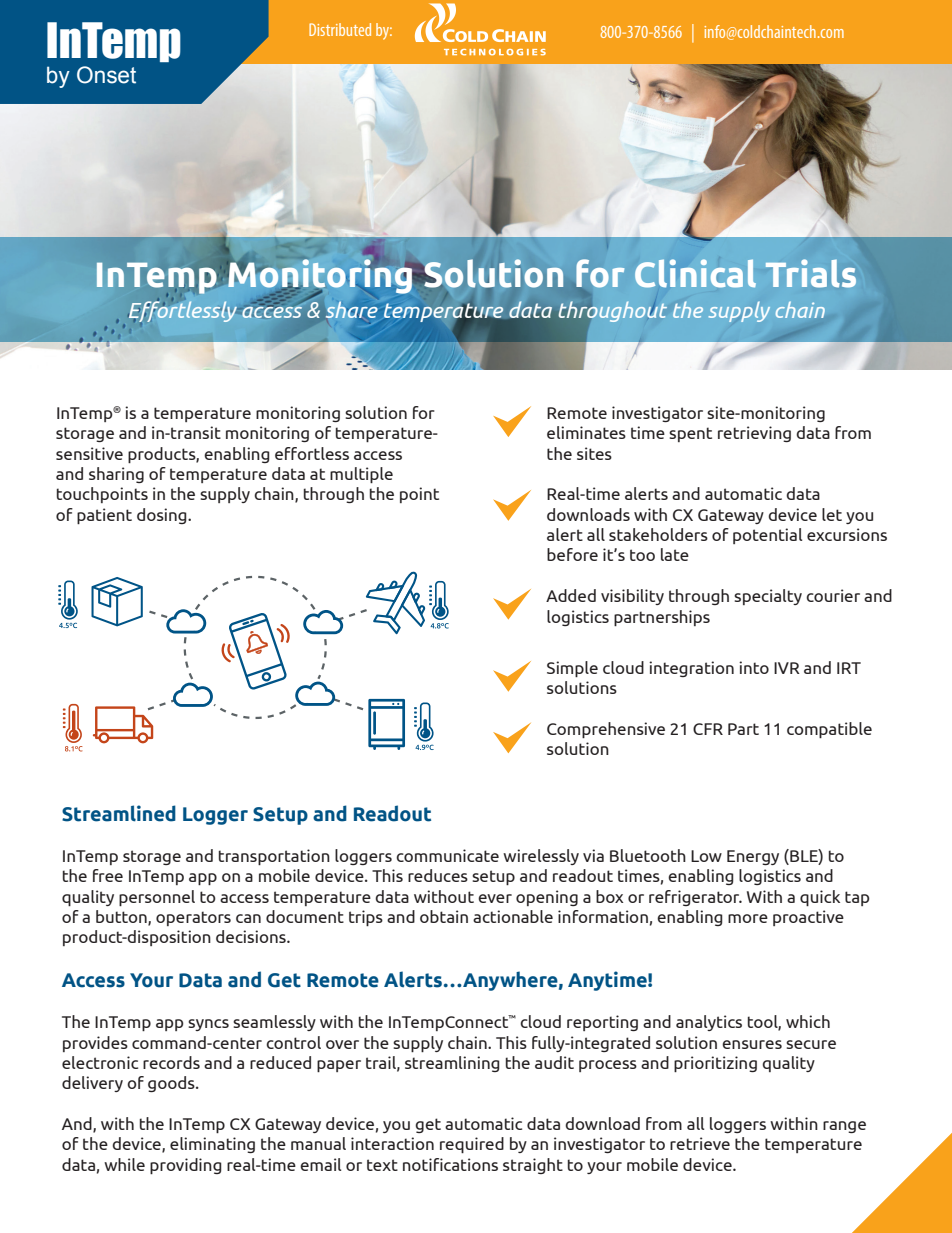  Describe the element at coordinates (447, 855) in the screenshot. I see `communicate` at that location.
